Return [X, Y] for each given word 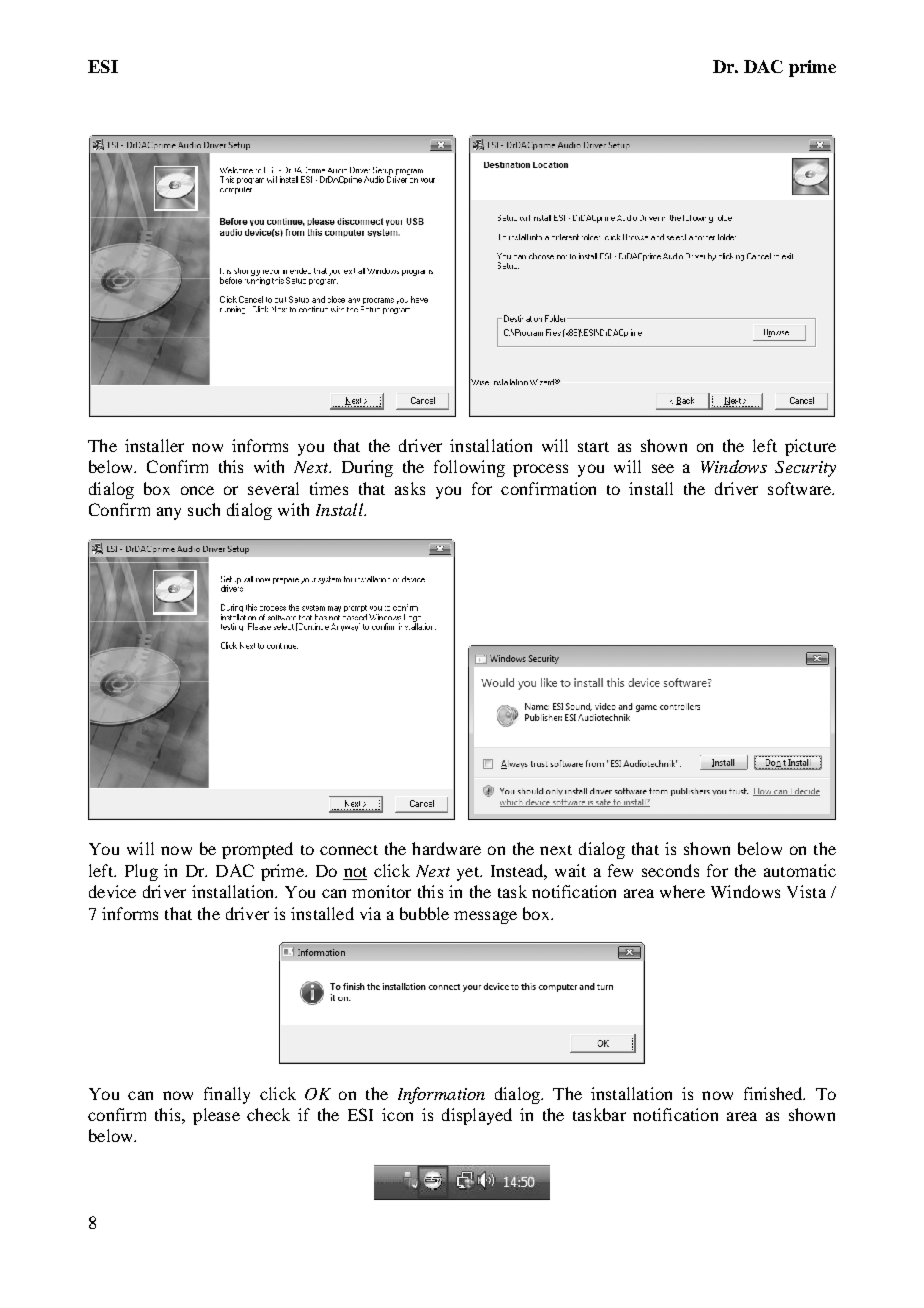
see [663, 468]
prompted [257, 850]
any [169, 513]
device [112, 891]
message [485, 917]
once [197, 490]
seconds [670, 870]
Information [441, 1095]
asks [410, 488]
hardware [446, 848]
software [801, 488]
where [682, 891]
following [469, 468]
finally [227, 1095]
